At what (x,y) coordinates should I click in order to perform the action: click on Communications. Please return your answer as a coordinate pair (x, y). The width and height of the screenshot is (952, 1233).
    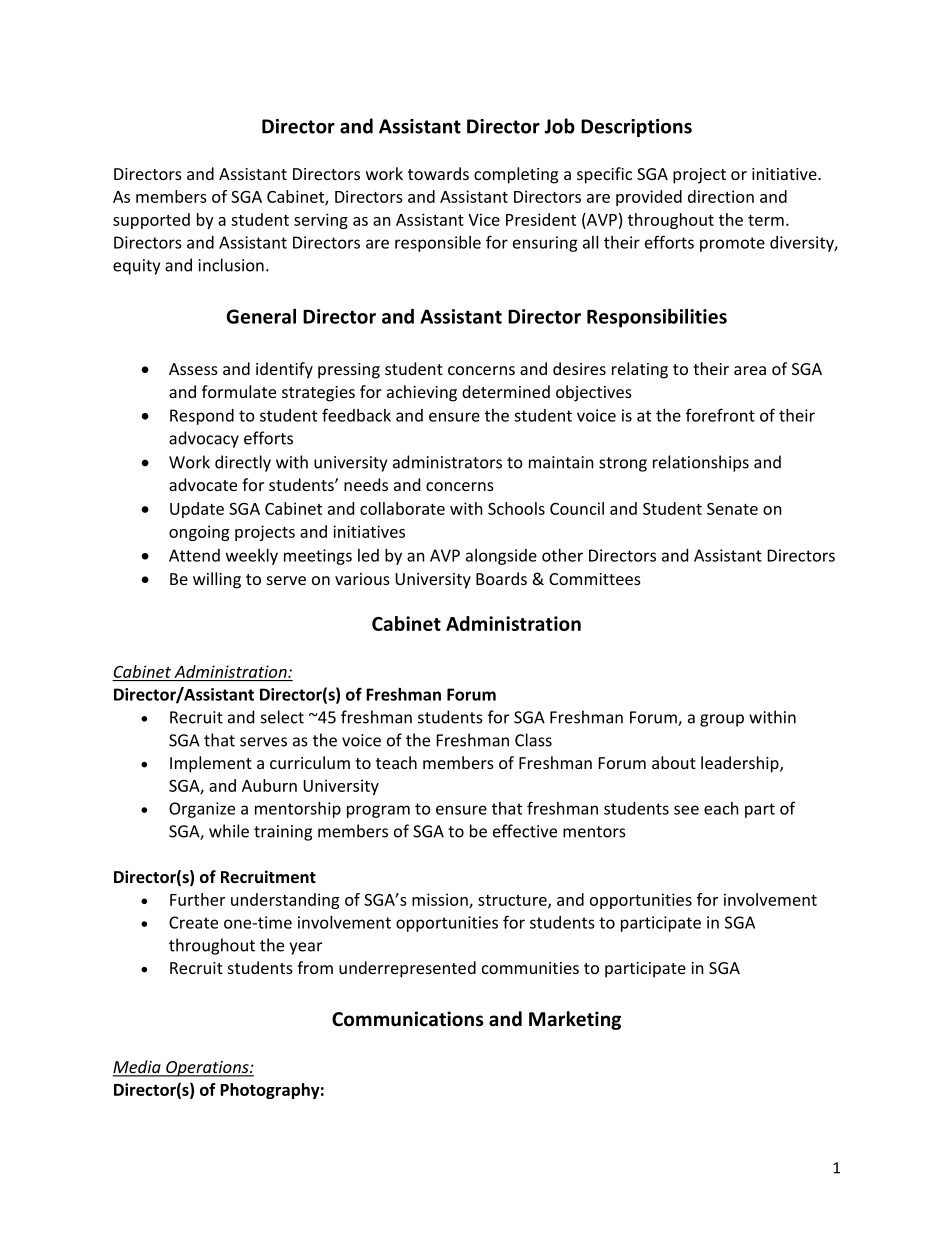
    Looking at the image, I should click on (407, 1019).
